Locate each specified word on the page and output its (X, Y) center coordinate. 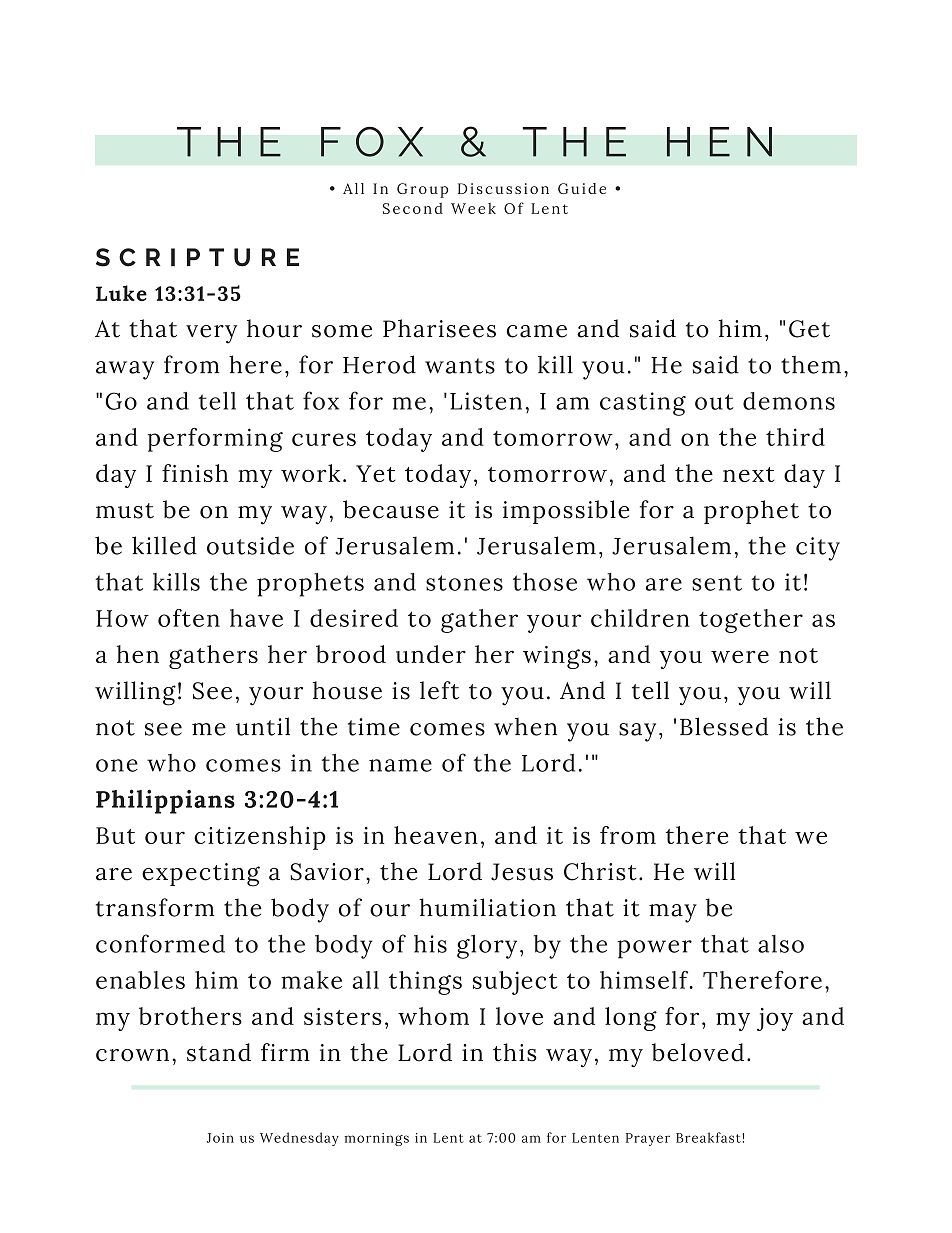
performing (215, 440)
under (431, 654)
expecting (201, 875)
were (740, 656)
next (749, 474)
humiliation (487, 907)
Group (422, 190)
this (515, 1052)
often (189, 618)
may (673, 913)
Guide (582, 188)
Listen (486, 401)
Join (220, 1138)
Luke (121, 293)
